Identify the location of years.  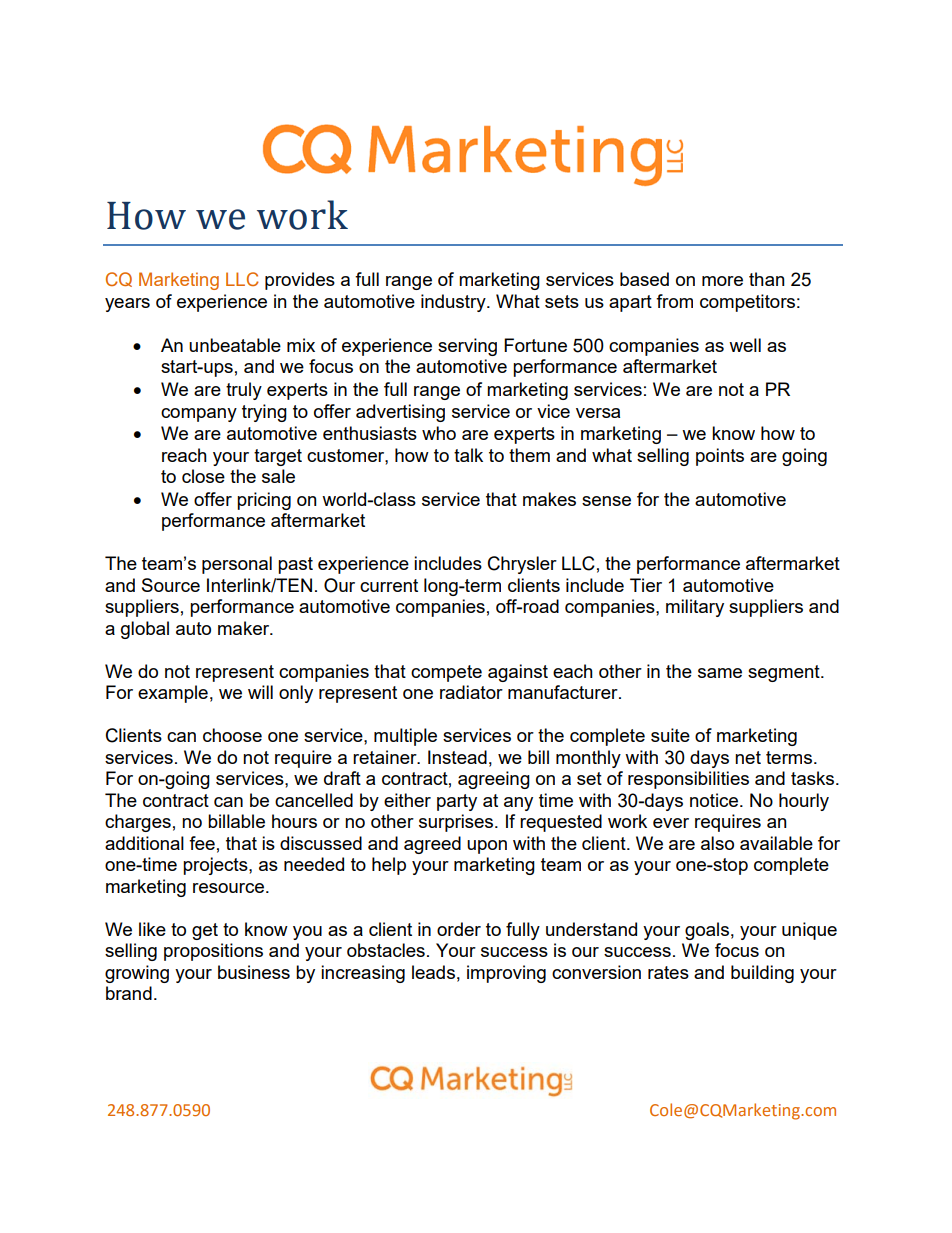
(127, 305).
